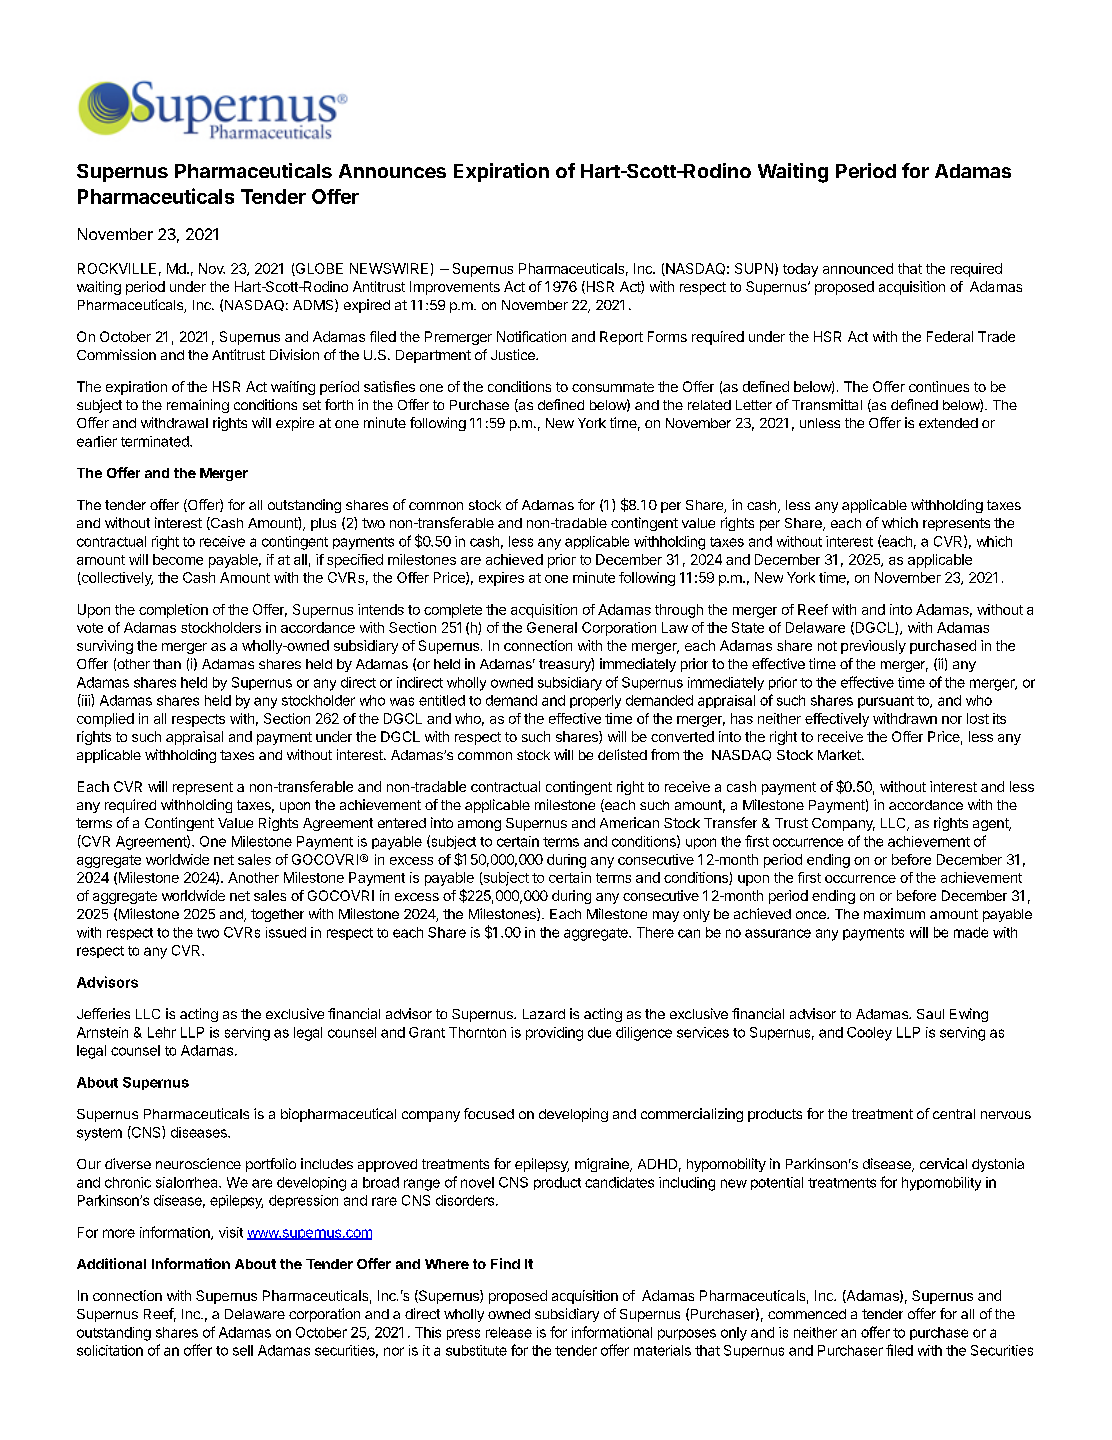 This screenshot has width=1112, height=1440. I want to click on properly, so click(595, 702).
